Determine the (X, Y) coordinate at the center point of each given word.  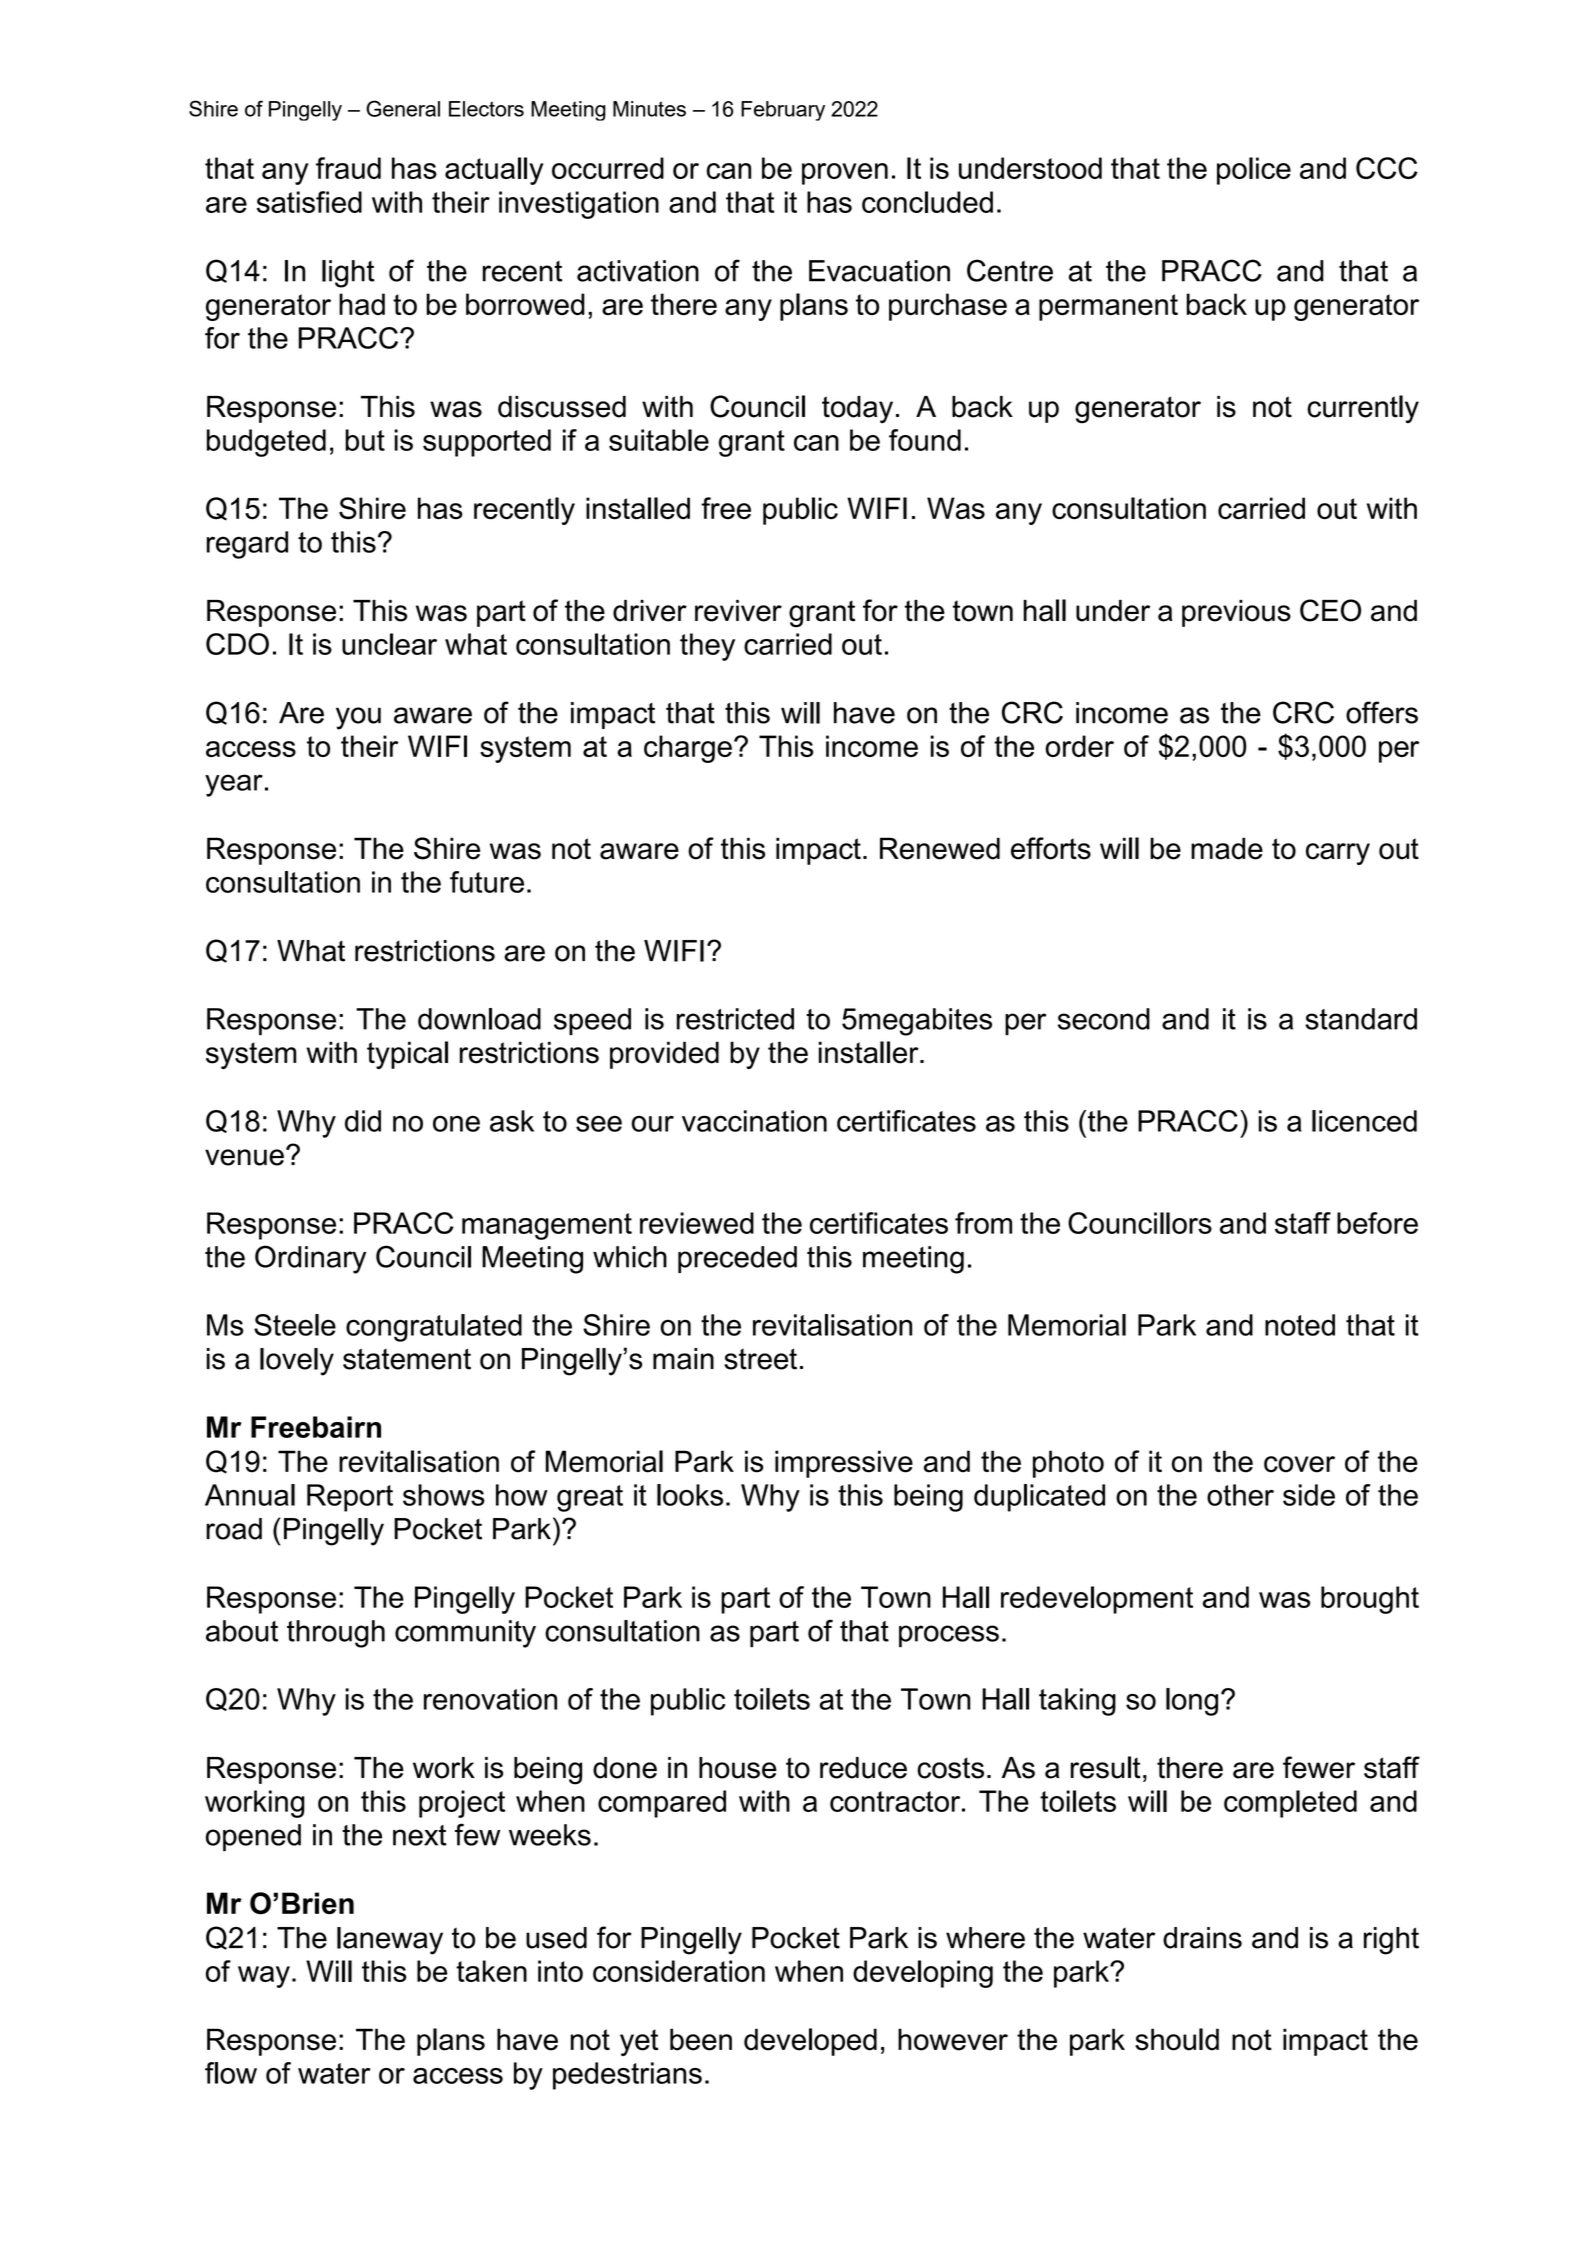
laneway (390, 1941)
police (1254, 171)
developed (810, 2042)
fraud (348, 168)
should (1177, 2039)
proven (845, 174)
